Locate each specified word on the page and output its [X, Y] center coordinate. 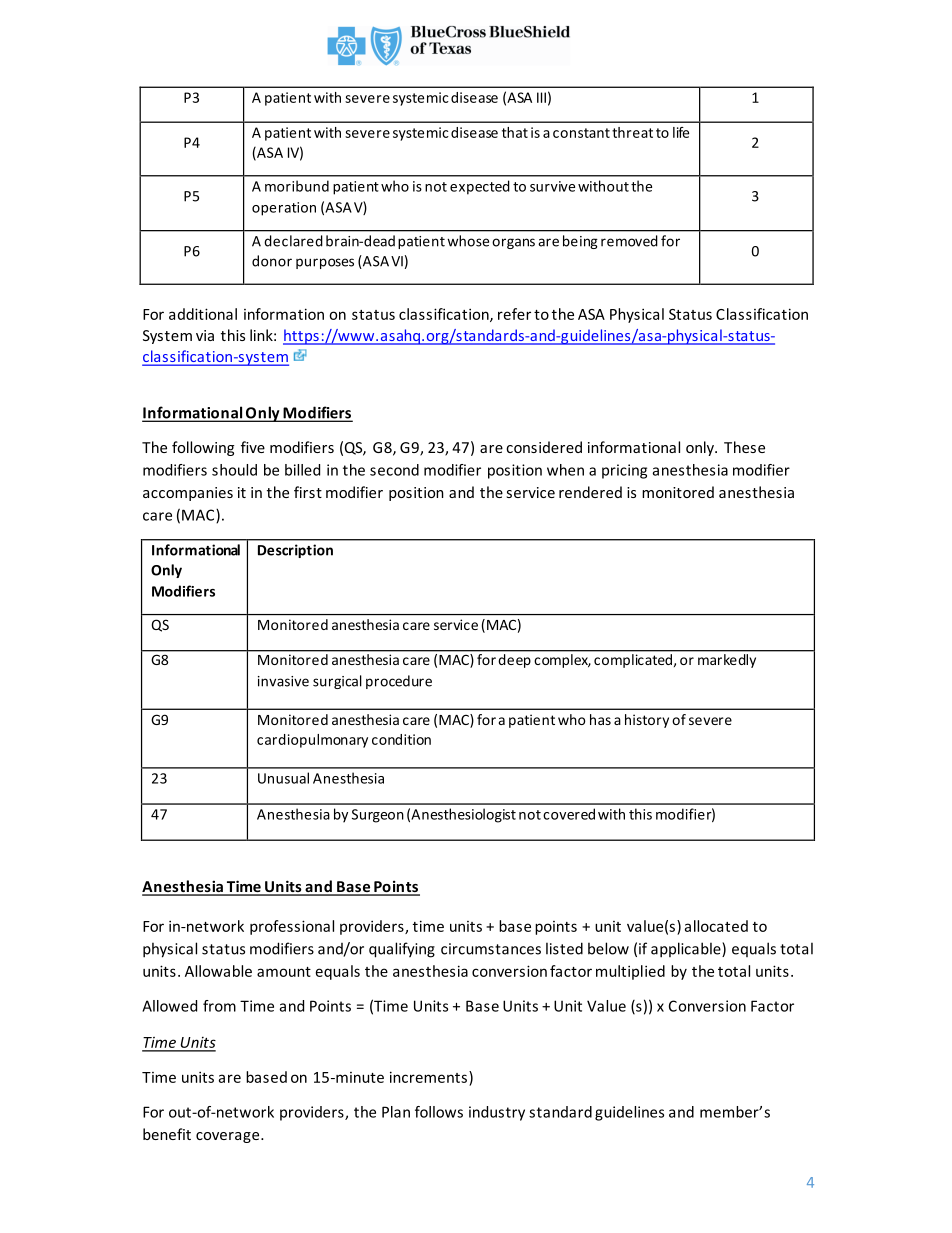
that [515, 132]
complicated [633, 661]
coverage [229, 1137]
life [681, 132]
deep [515, 661]
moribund [297, 186]
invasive [283, 681]
